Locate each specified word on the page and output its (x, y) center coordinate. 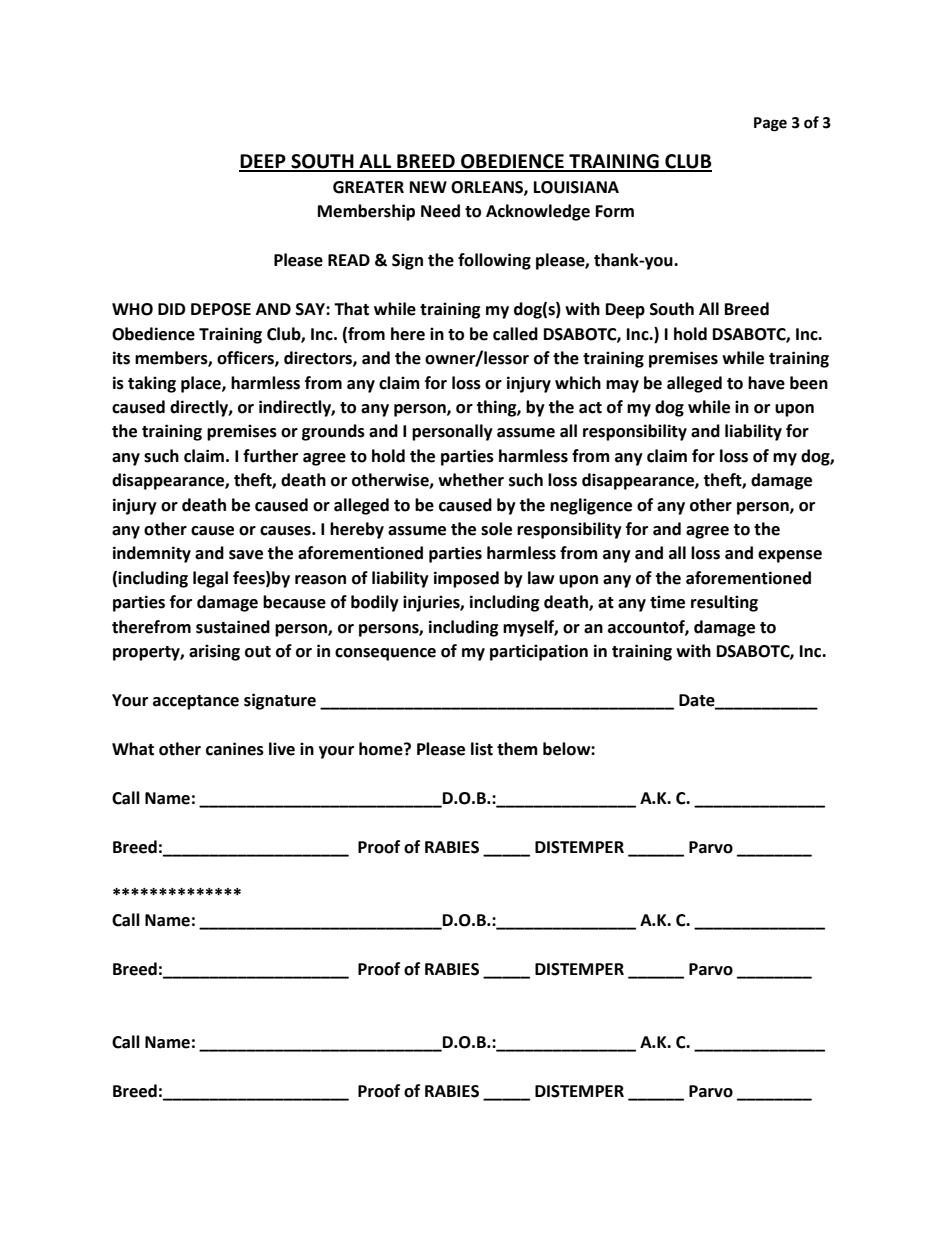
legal (210, 579)
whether (471, 480)
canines (235, 749)
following (494, 261)
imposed (466, 579)
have (766, 383)
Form (615, 211)
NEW (428, 187)
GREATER (368, 187)
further (270, 456)
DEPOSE (221, 309)
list (482, 749)
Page (770, 124)
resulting (724, 603)
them (517, 749)
